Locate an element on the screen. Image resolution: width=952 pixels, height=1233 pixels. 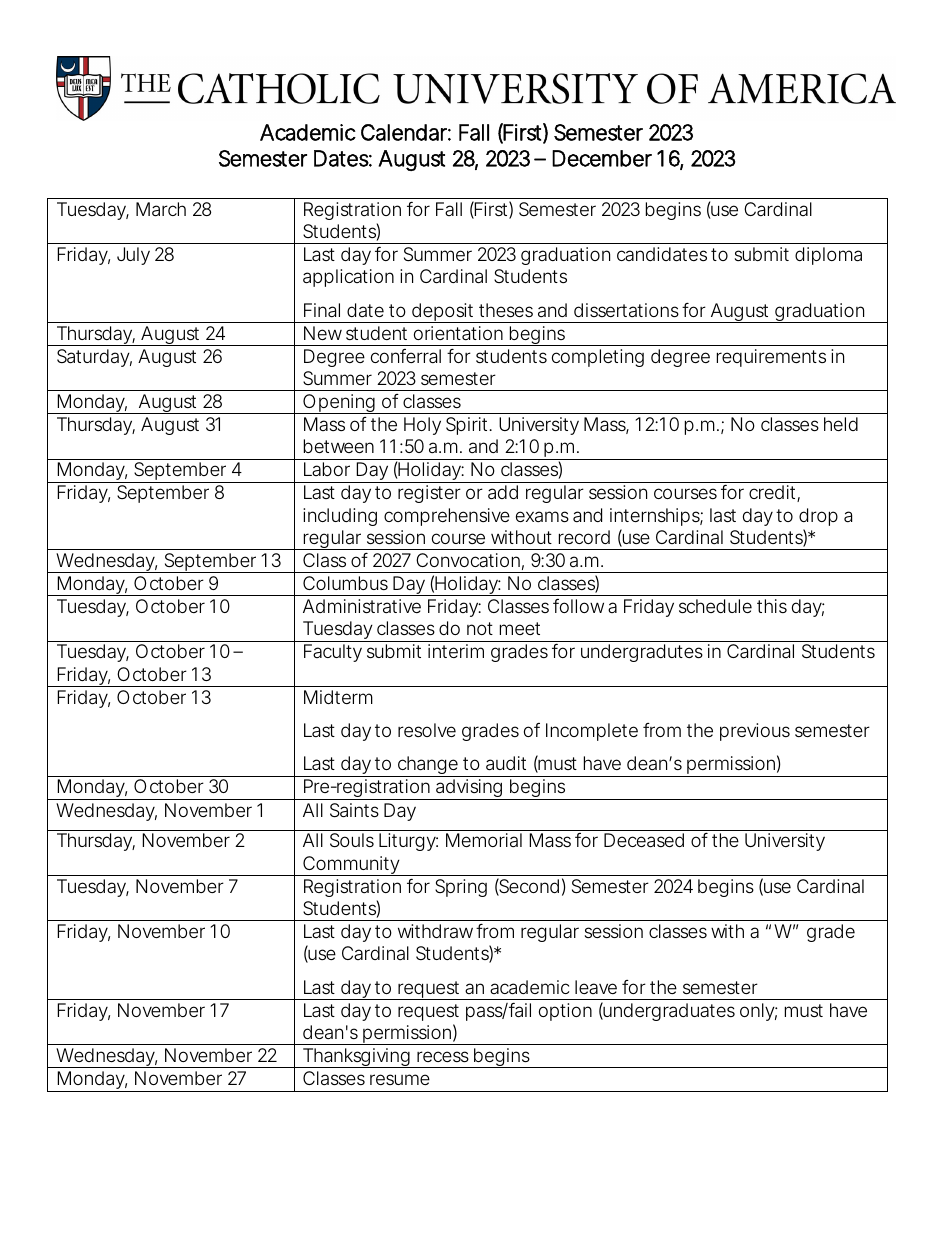
December is located at coordinates (602, 158).
